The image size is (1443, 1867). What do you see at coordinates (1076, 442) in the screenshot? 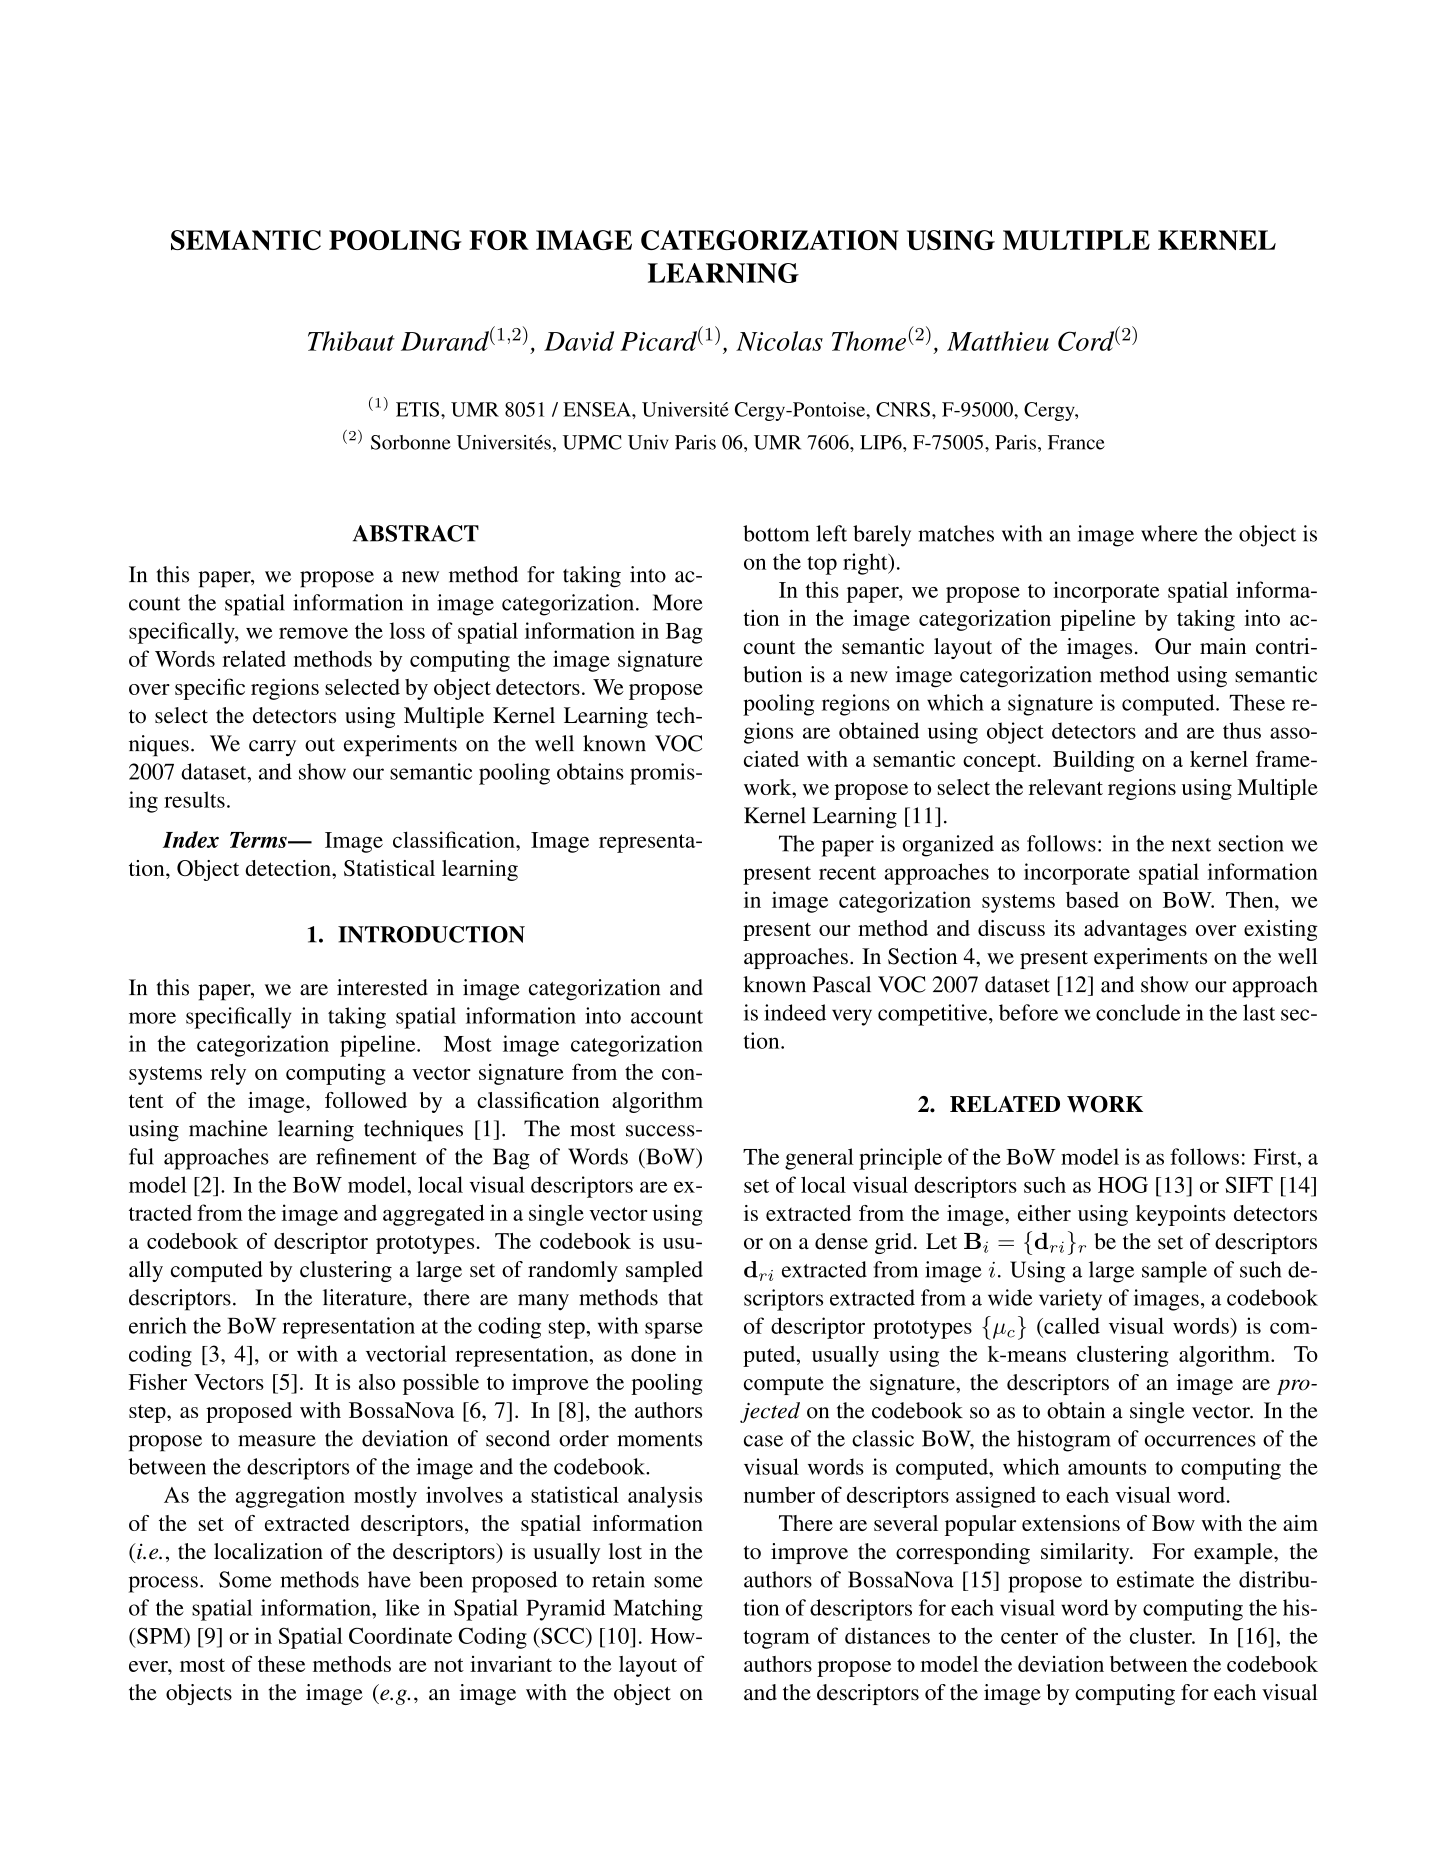
I see `France` at bounding box center [1076, 442].
